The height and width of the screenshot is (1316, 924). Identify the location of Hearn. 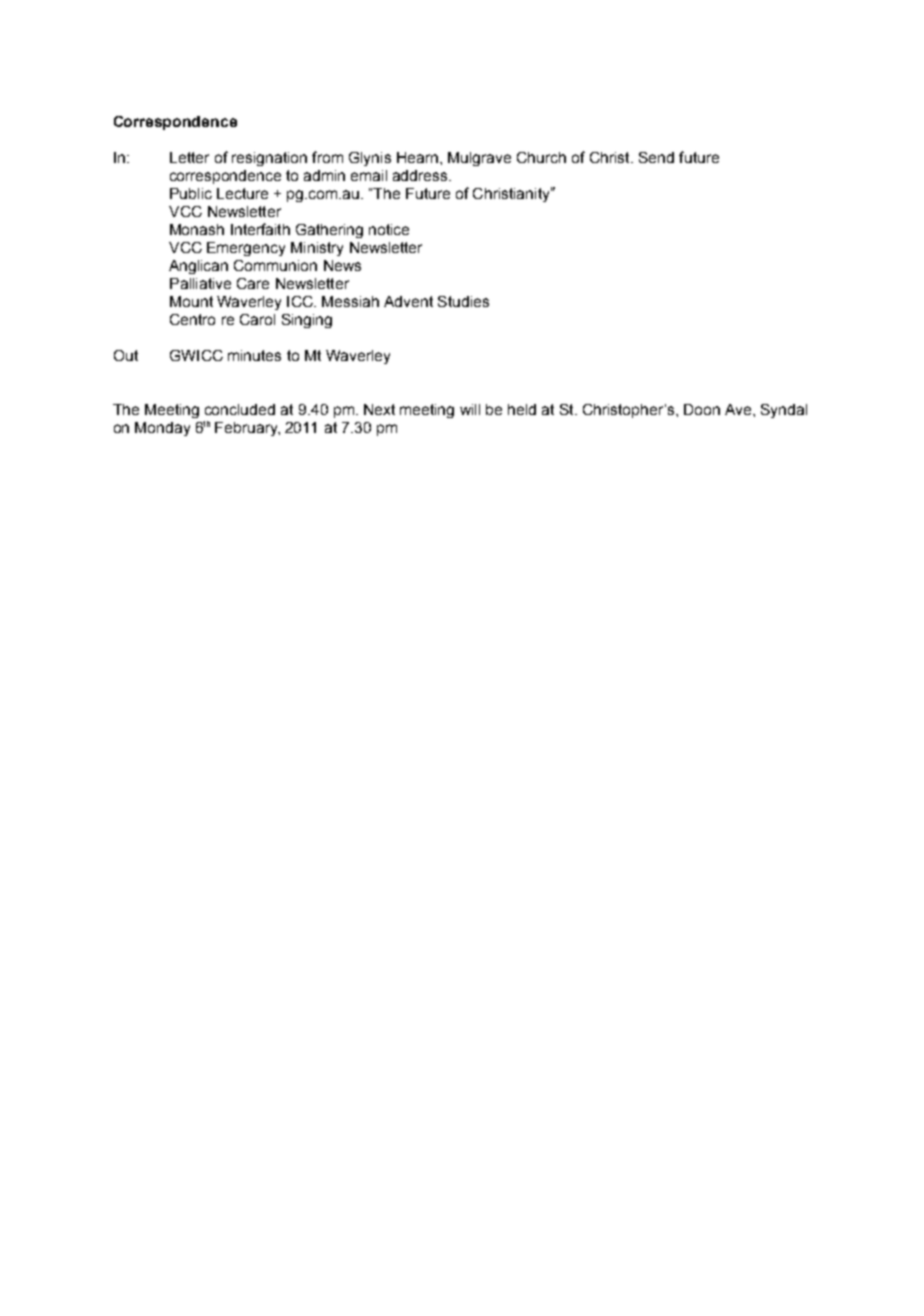
(417, 157).
